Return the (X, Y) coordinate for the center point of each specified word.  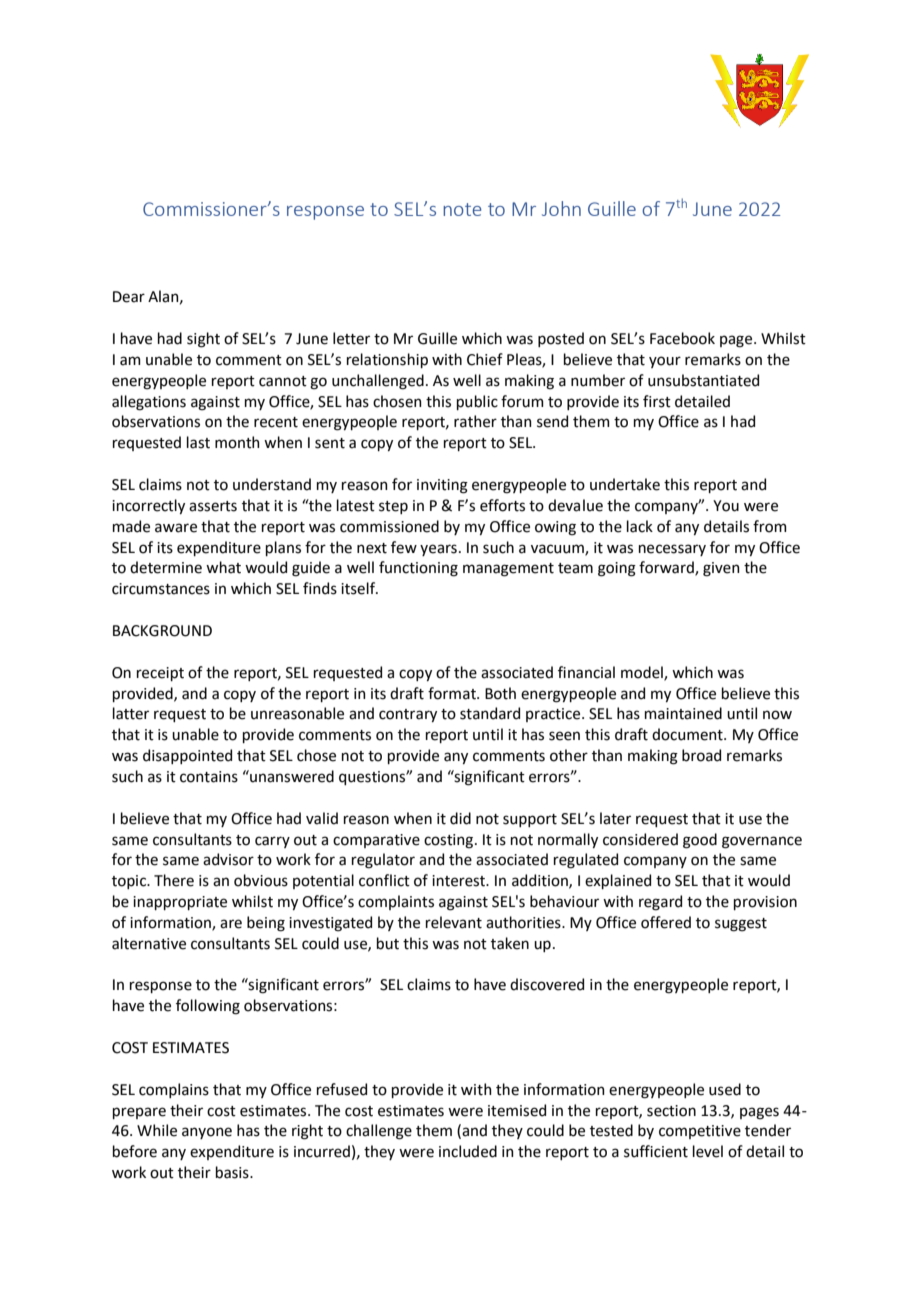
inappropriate (180, 903)
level (708, 1151)
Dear (129, 297)
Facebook (682, 338)
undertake (625, 484)
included (468, 1151)
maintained (683, 713)
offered (666, 922)
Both (500, 693)
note (462, 209)
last (198, 442)
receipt (160, 674)
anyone (207, 1133)
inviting (442, 486)
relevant (454, 922)
